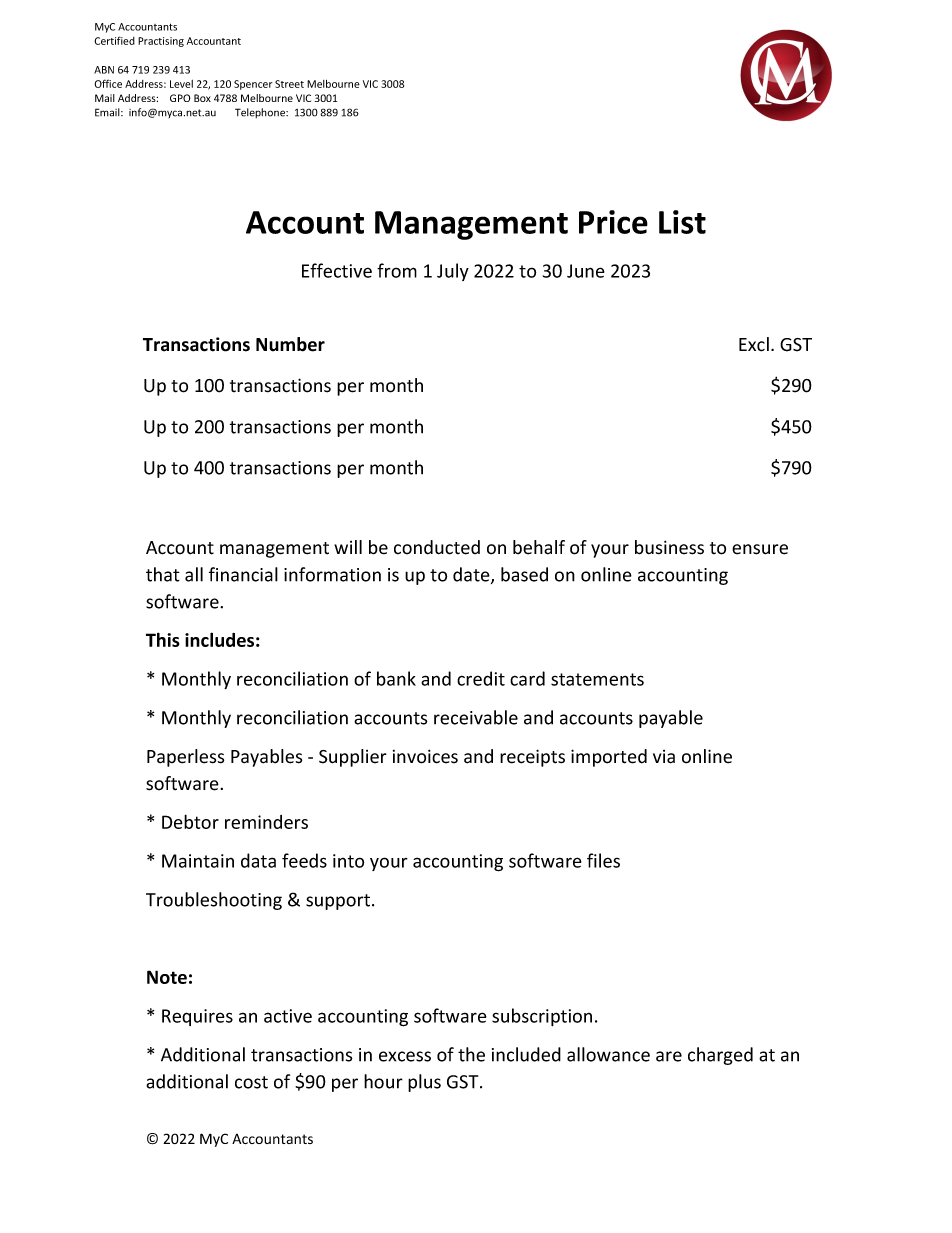 The height and width of the screenshot is (1233, 952). I want to click on Street, so click(289, 84).
